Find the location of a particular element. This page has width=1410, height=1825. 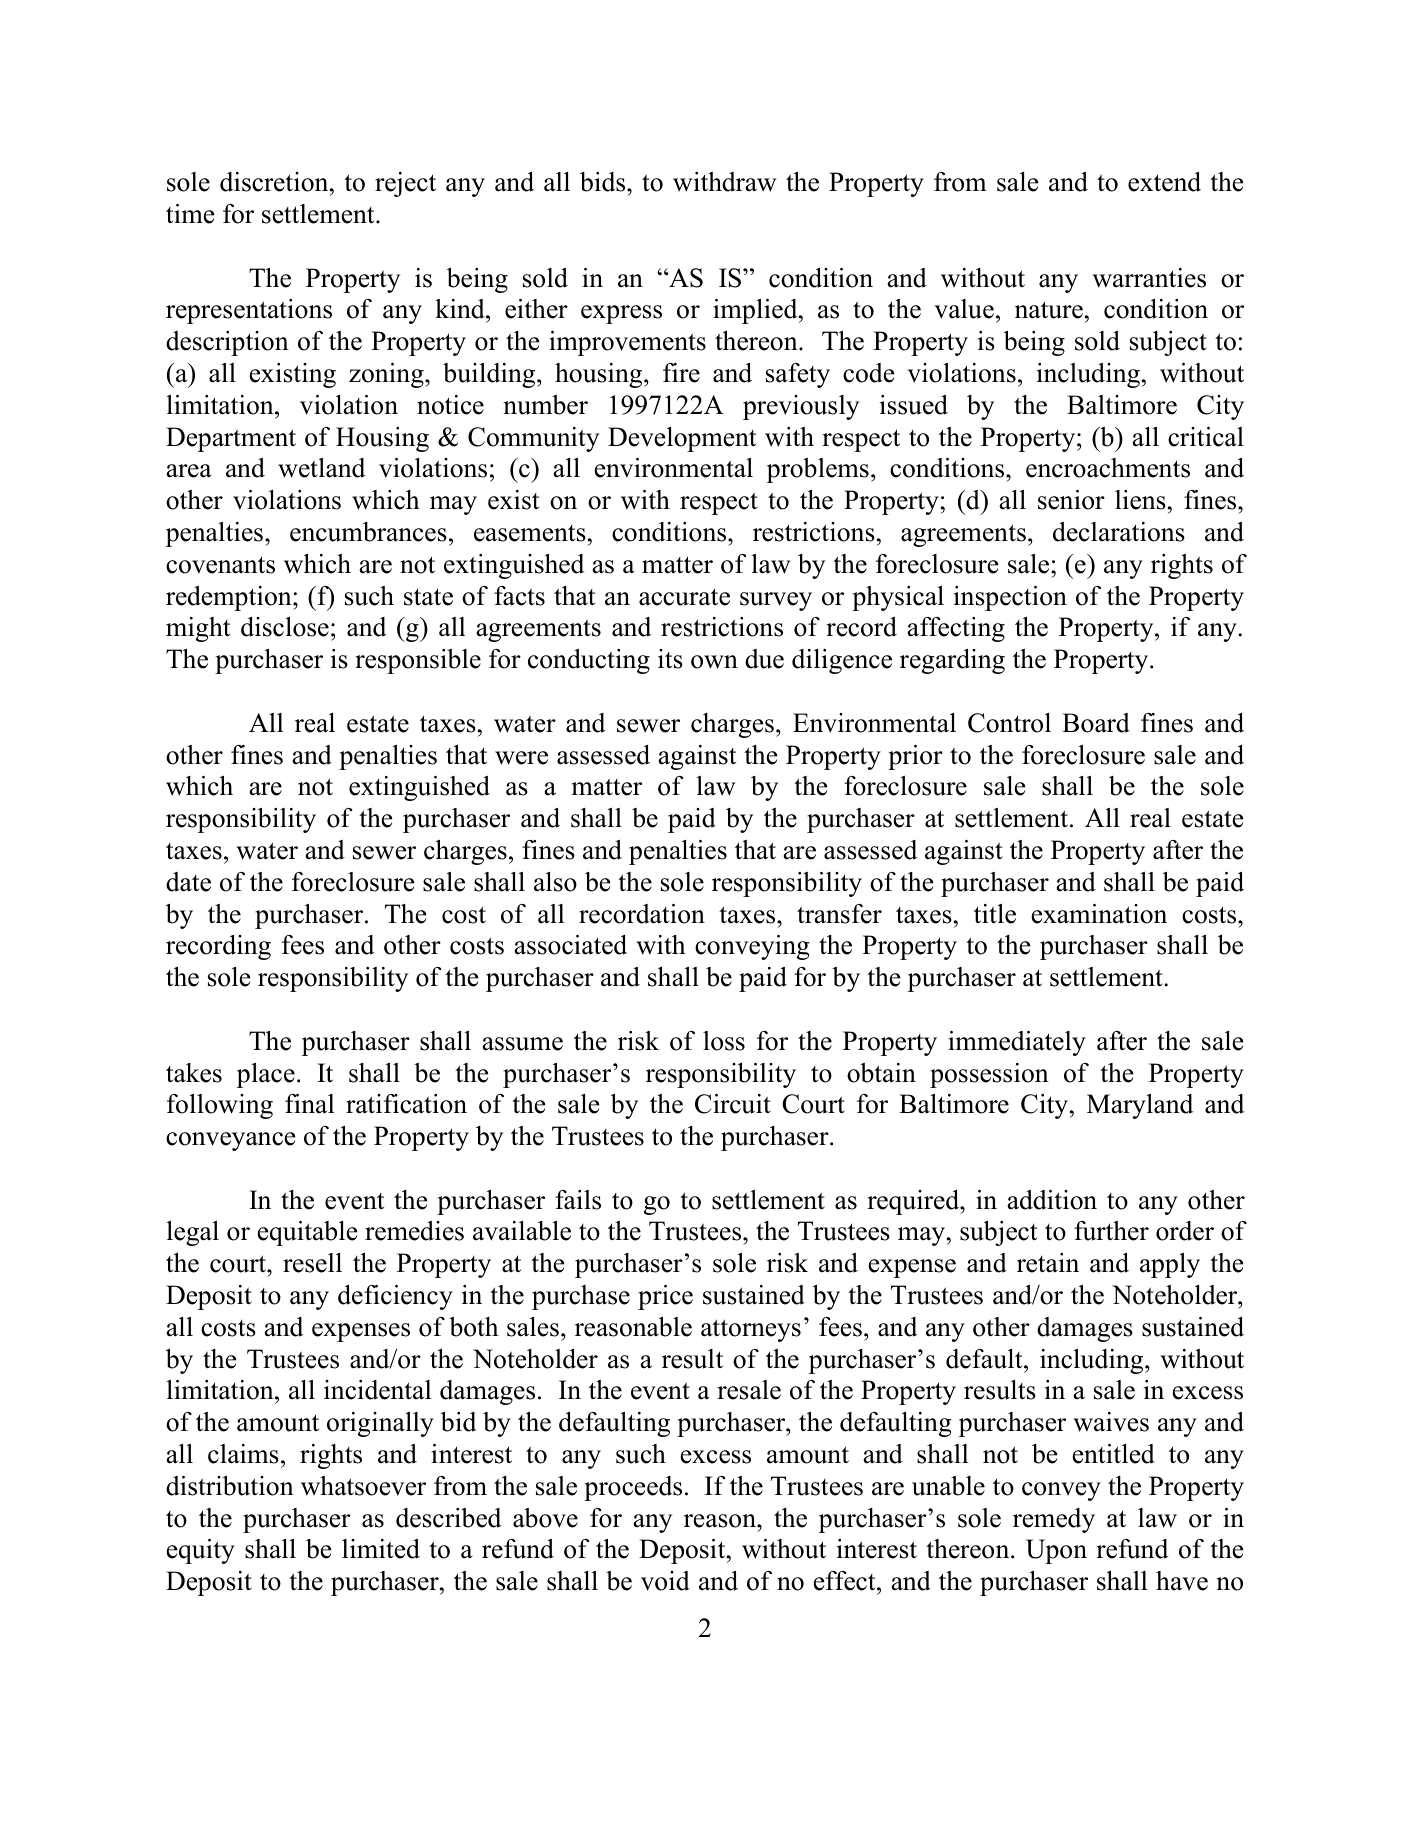

examination is located at coordinates (1099, 914).
